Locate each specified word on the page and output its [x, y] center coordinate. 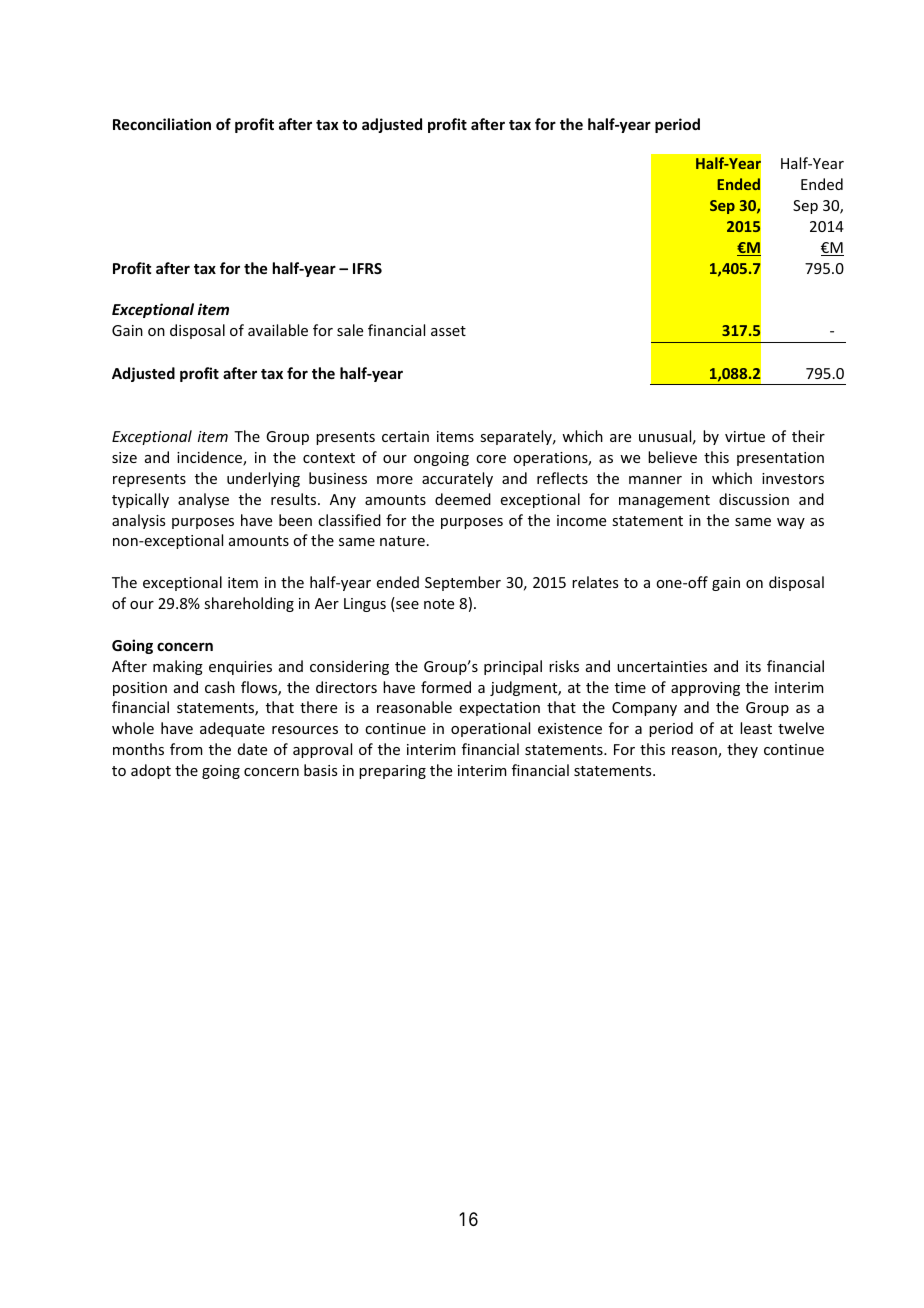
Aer [327, 603]
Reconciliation [162, 124]
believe [672, 457]
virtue [745, 436]
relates [595, 582]
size [124, 457]
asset [448, 331]
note [439, 604]
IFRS [367, 268]
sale [350, 330]
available [278, 330]
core [491, 459]
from [186, 749]
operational [490, 729]
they [742, 750]
